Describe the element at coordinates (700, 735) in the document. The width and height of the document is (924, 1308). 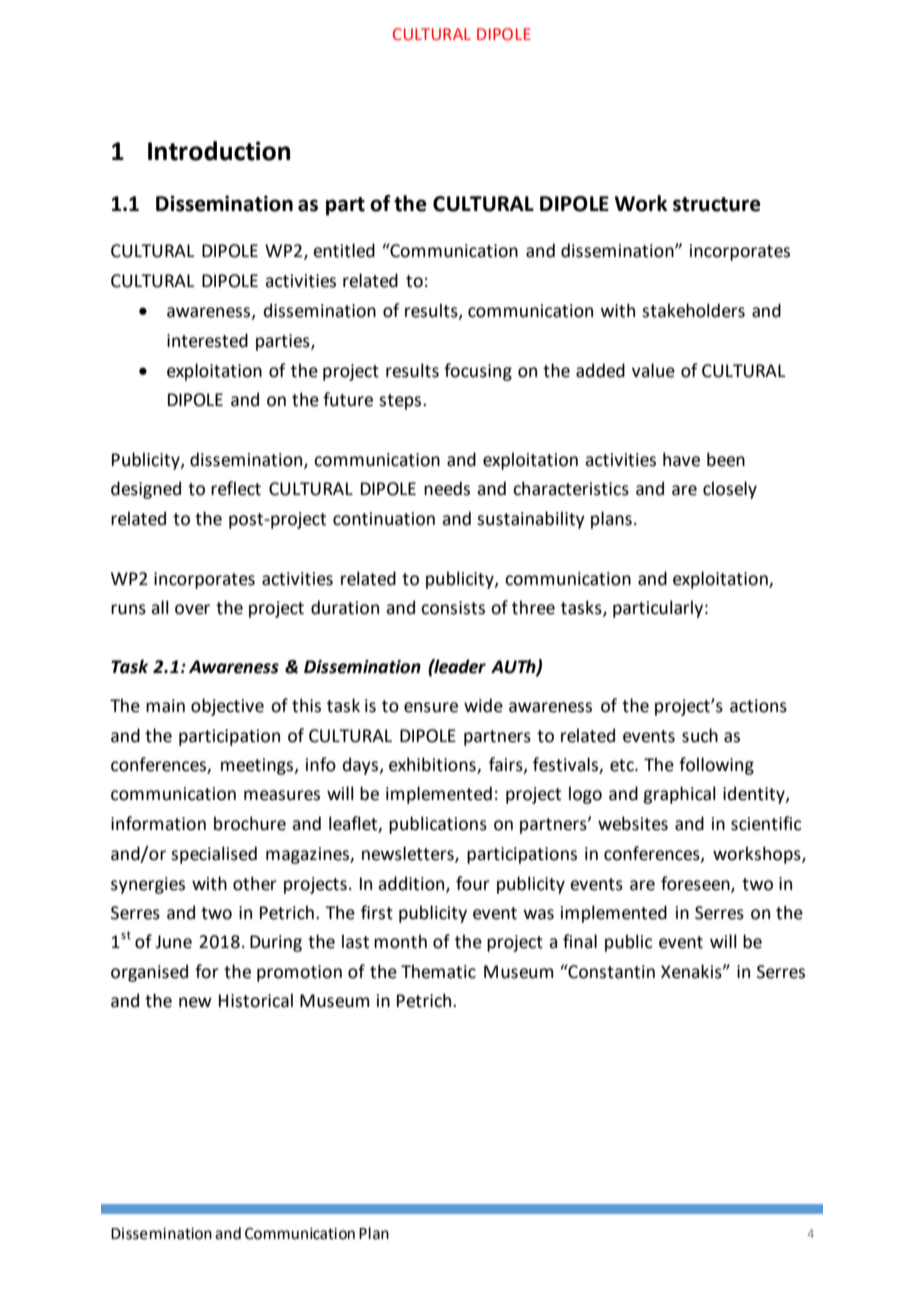
I see `such` at that location.
